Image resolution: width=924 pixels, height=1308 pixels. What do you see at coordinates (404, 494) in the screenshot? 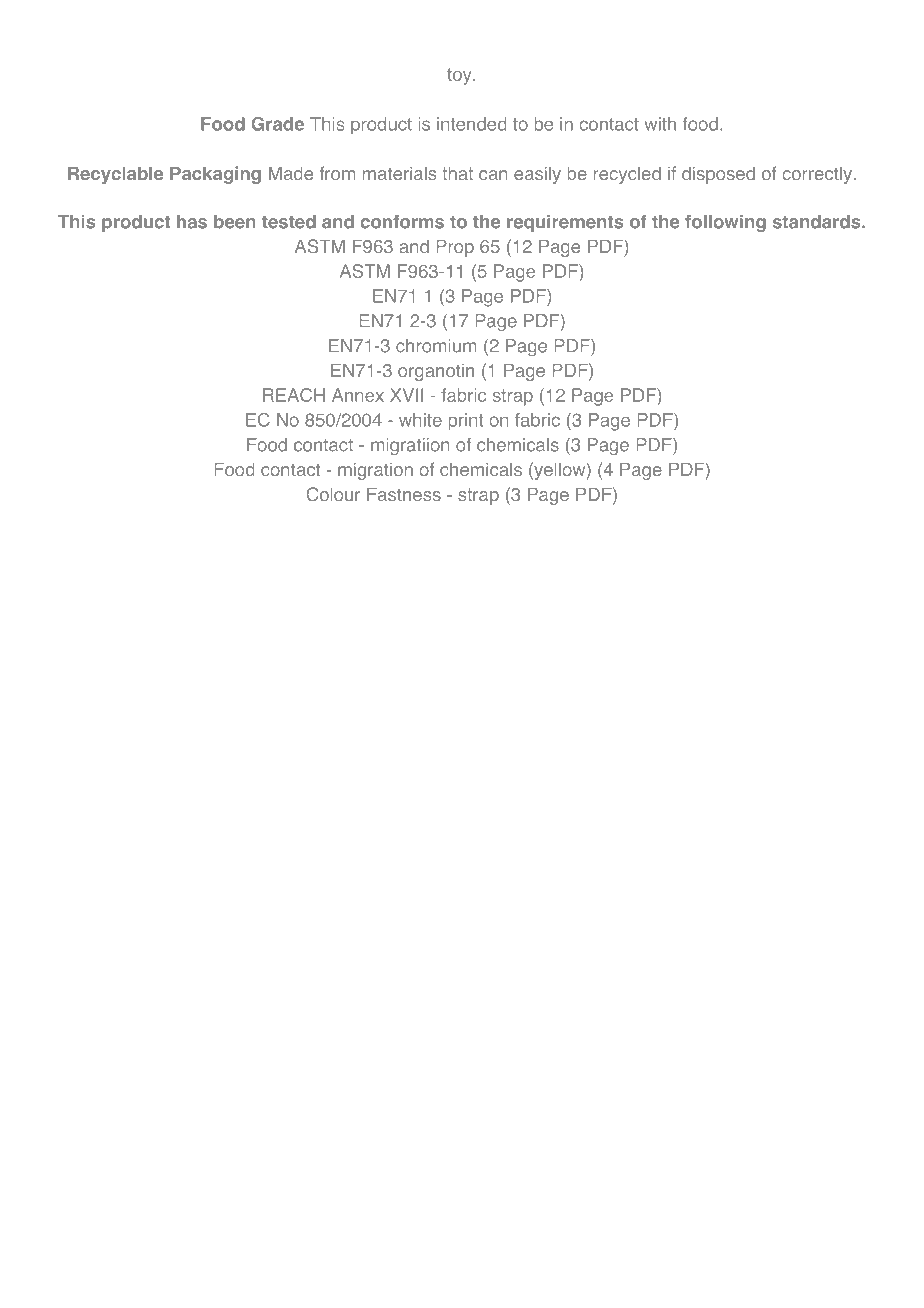
I see `Fastness` at bounding box center [404, 494].
